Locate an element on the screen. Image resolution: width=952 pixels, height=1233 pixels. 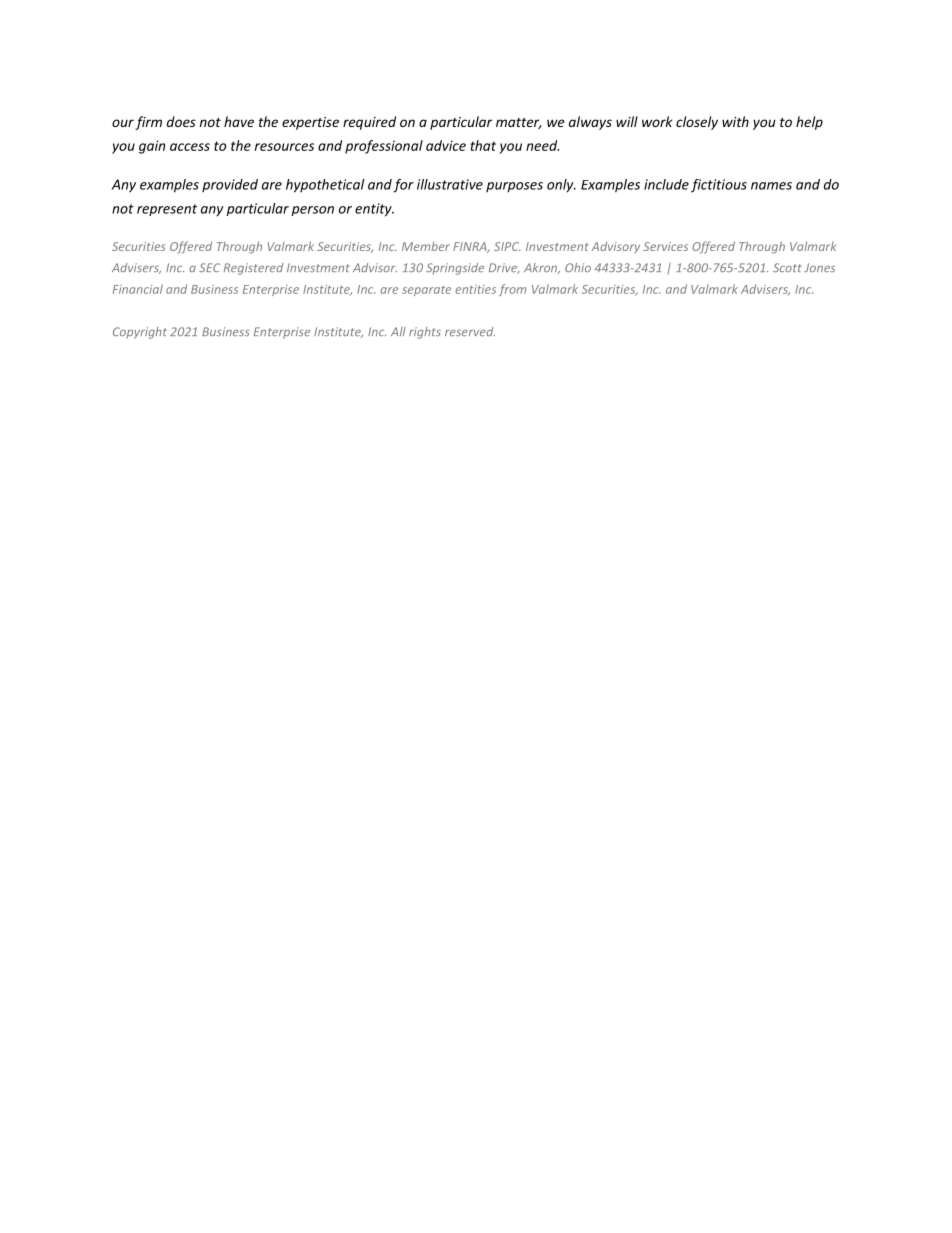
Scott is located at coordinates (787, 267).
